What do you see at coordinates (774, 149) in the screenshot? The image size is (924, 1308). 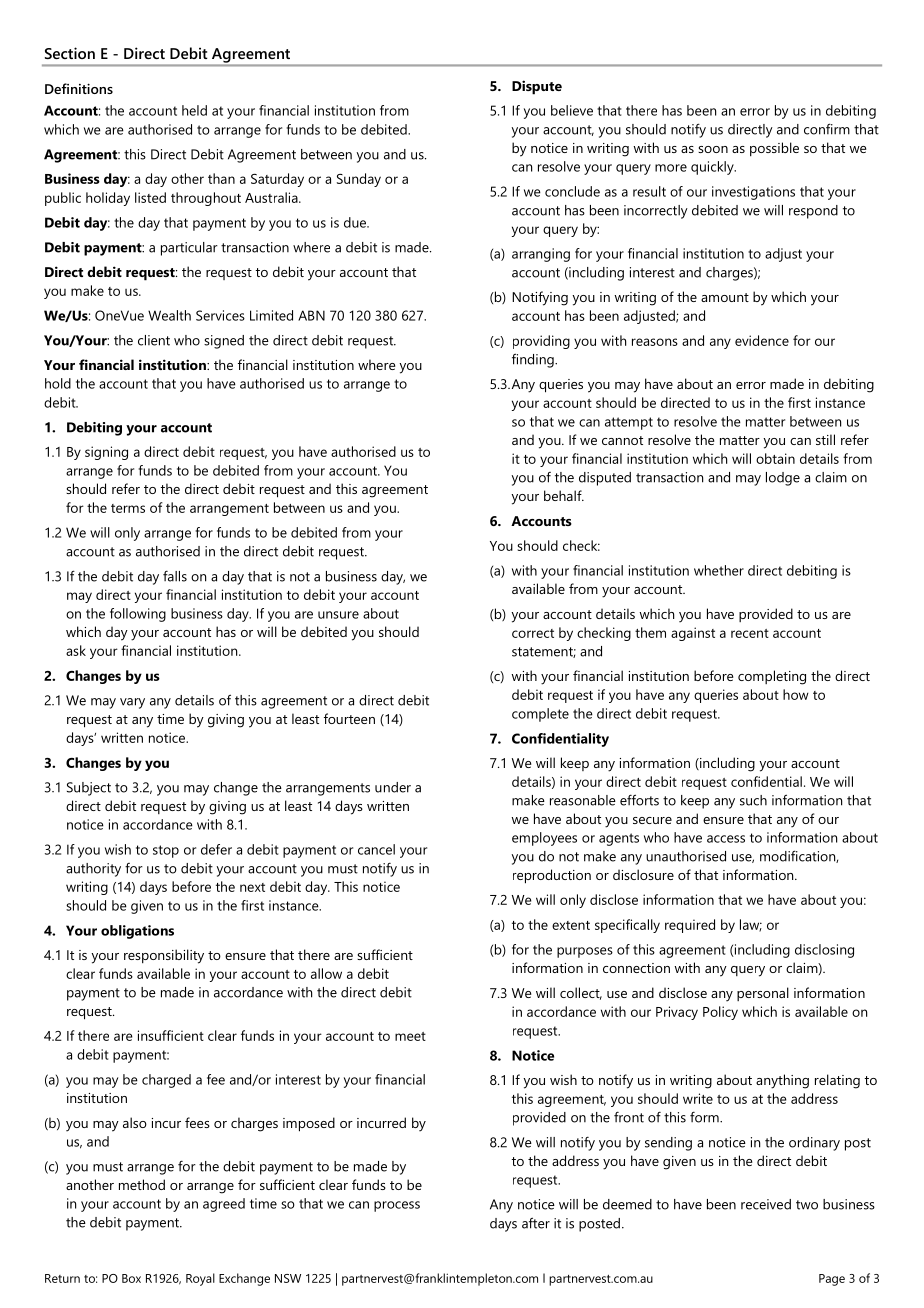 I see `possible` at bounding box center [774, 149].
